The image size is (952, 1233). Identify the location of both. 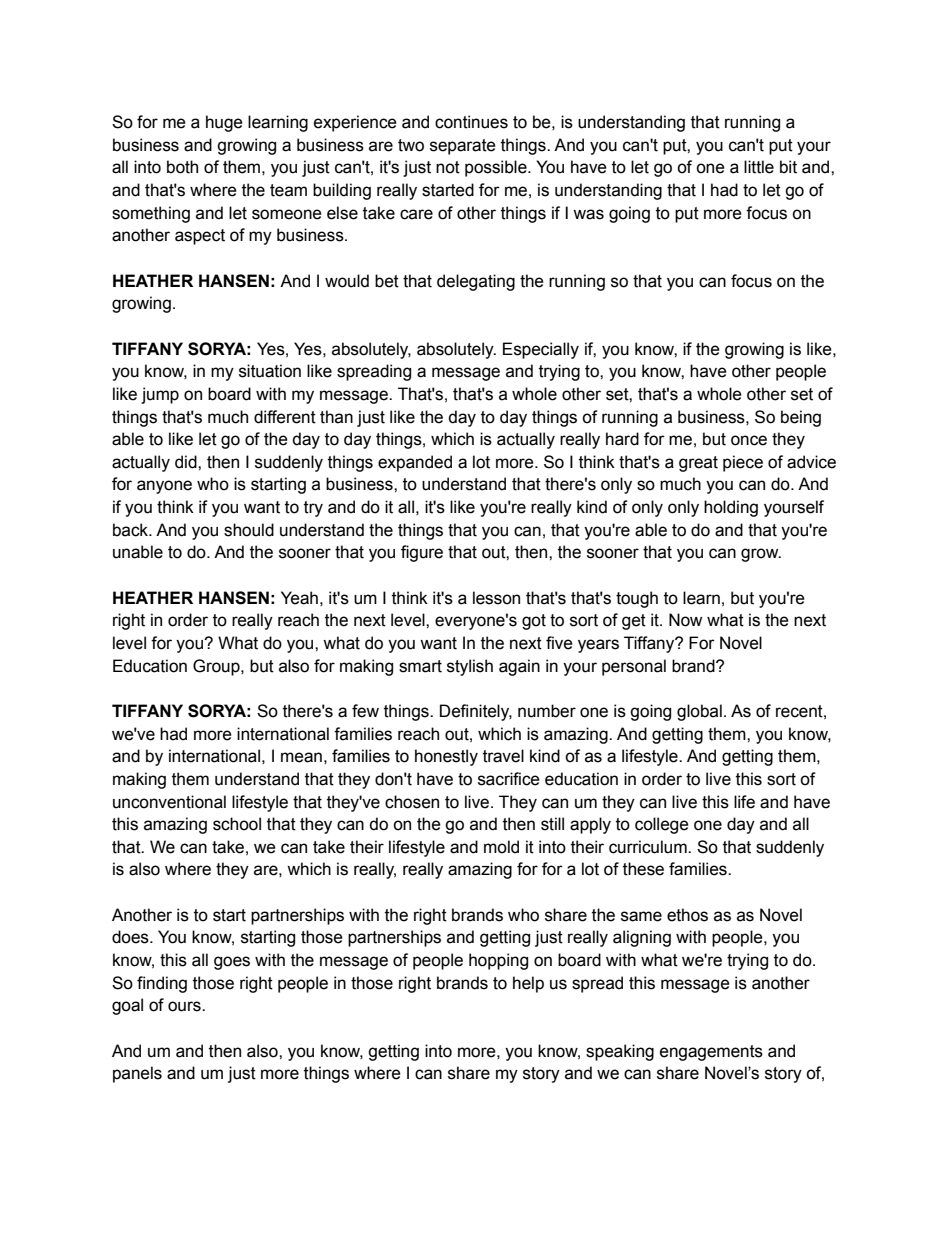
(182, 167).
